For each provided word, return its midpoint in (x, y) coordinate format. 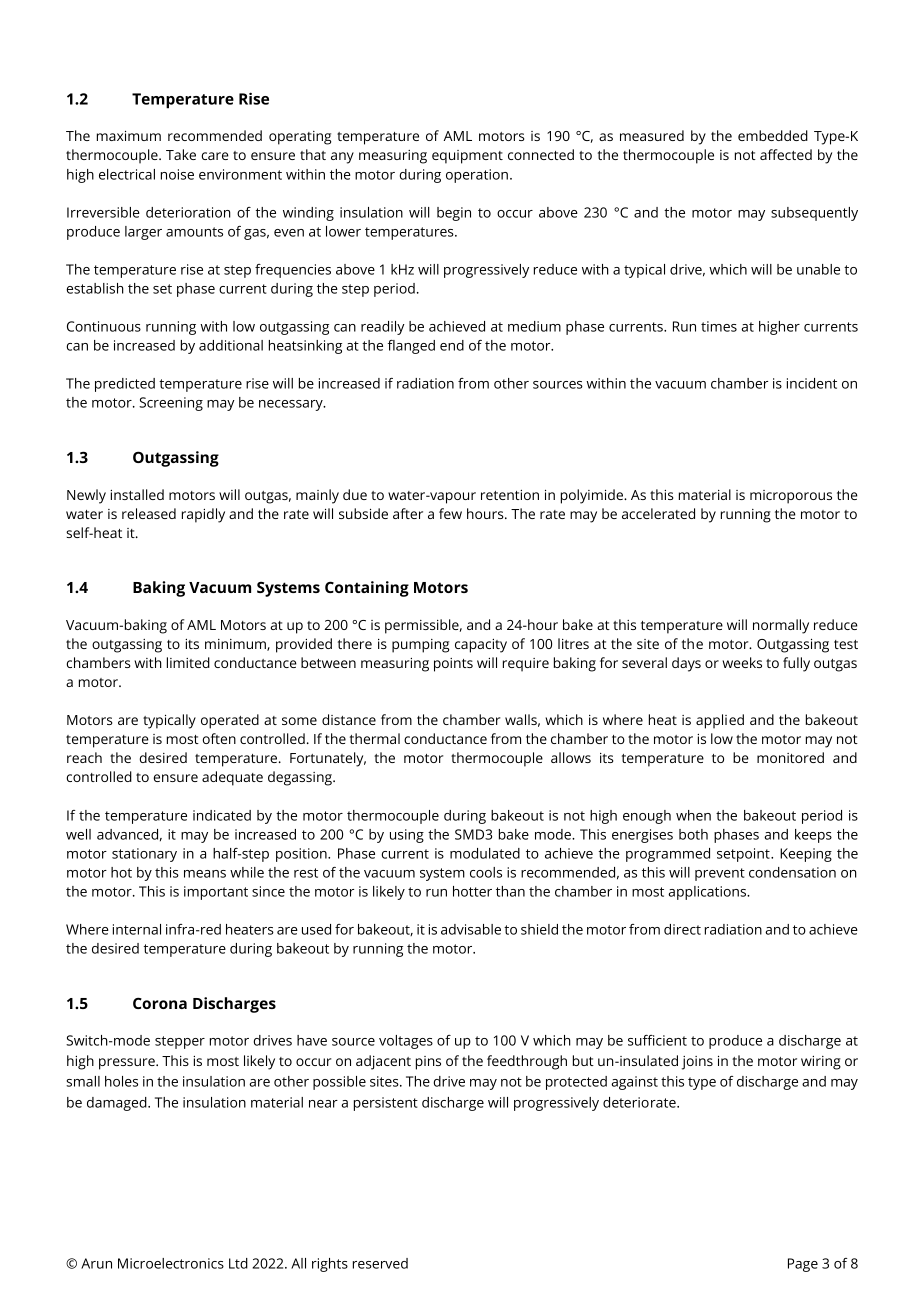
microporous (791, 497)
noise (177, 174)
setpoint (744, 855)
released (149, 513)
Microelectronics (171, 1263)
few (450, 513)
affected (786, 154)
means (205, 874)
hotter (472, 891)
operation (477, 176)
